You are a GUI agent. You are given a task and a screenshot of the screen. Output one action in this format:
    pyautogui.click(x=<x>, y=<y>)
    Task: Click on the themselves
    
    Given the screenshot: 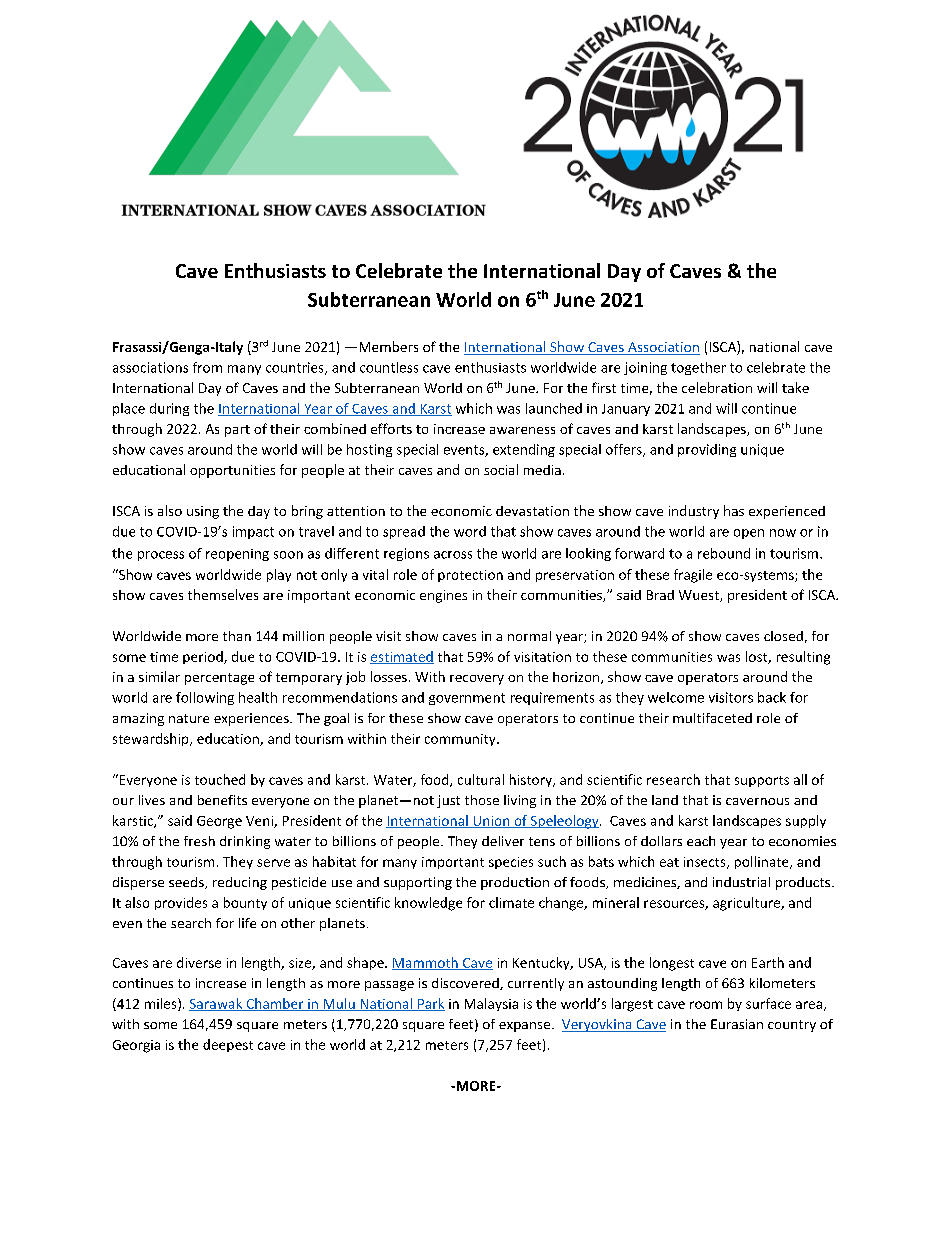 What is the action you would take?
    pyautogui.click(x=223, y=594)
